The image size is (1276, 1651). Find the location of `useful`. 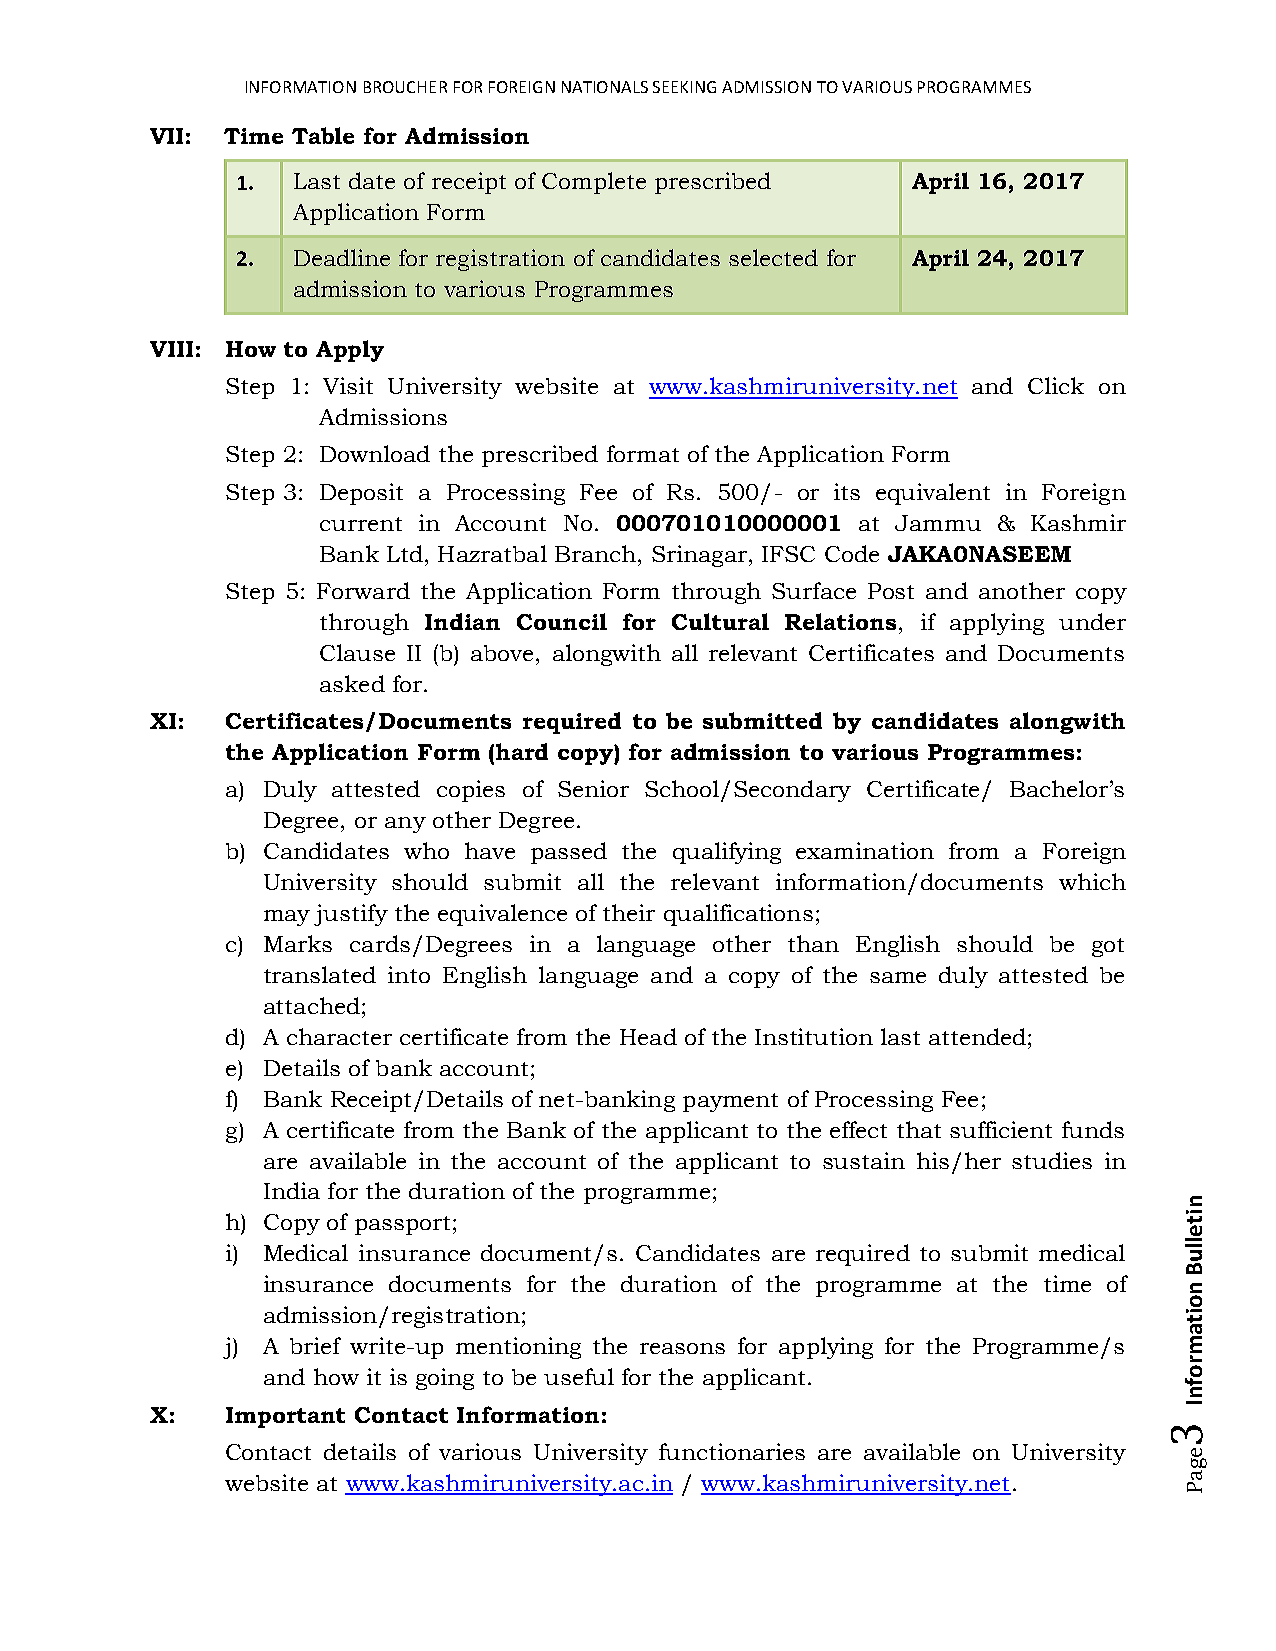

useful is located at coordinates (579, 1376).
